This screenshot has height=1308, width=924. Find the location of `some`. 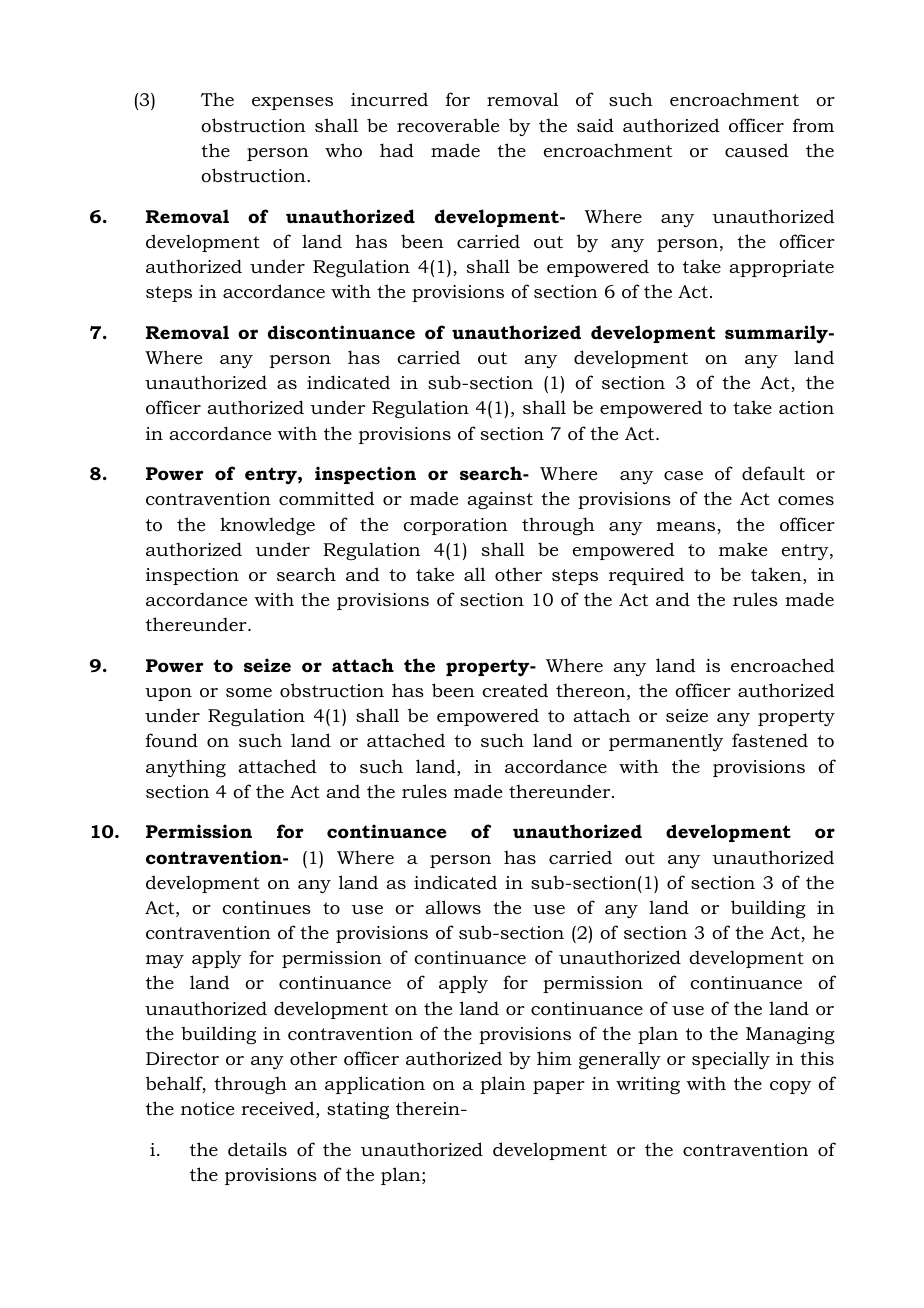

some is located at coordinates (249, 692).
